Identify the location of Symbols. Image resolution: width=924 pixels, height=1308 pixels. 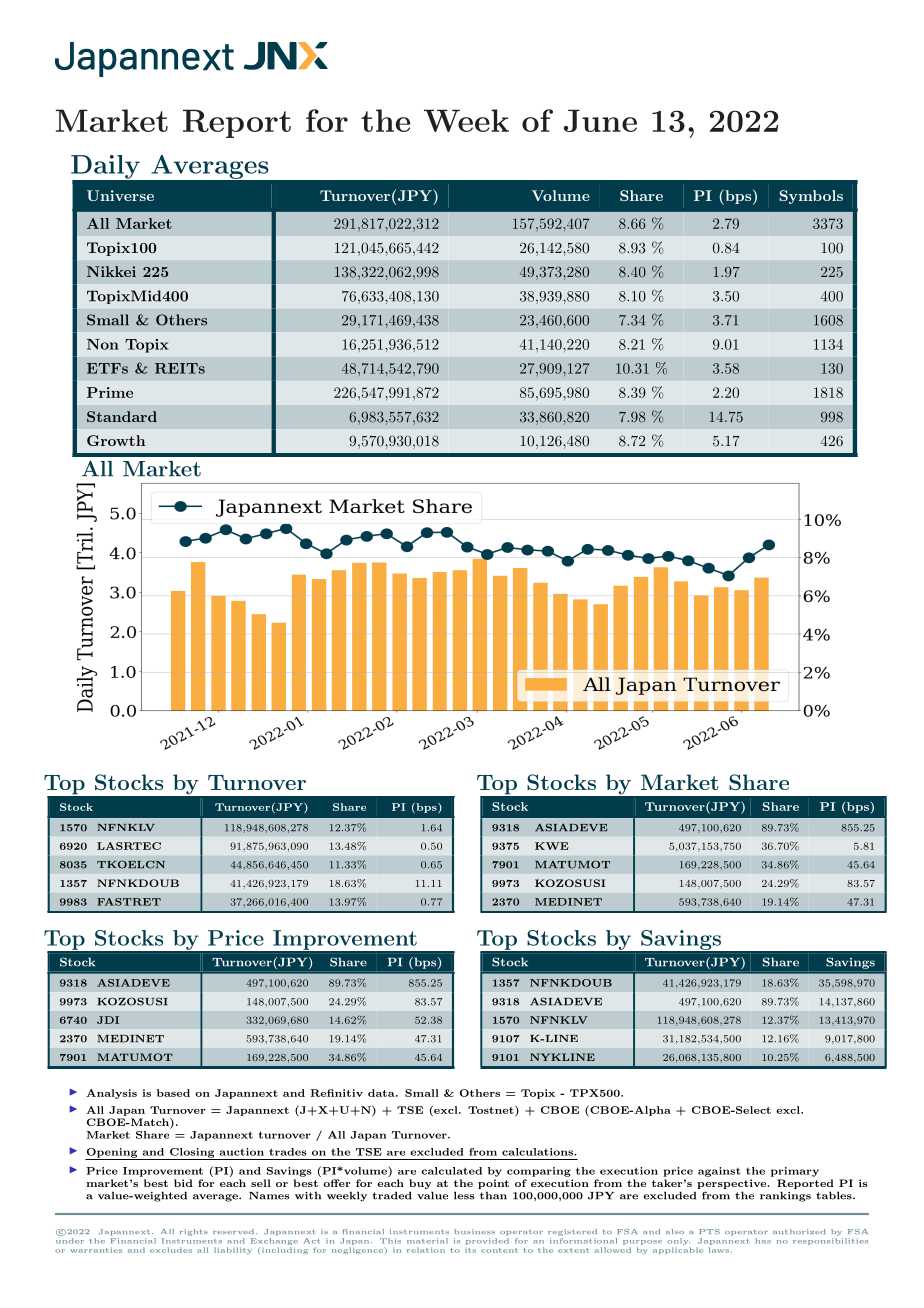
(811, 197).
